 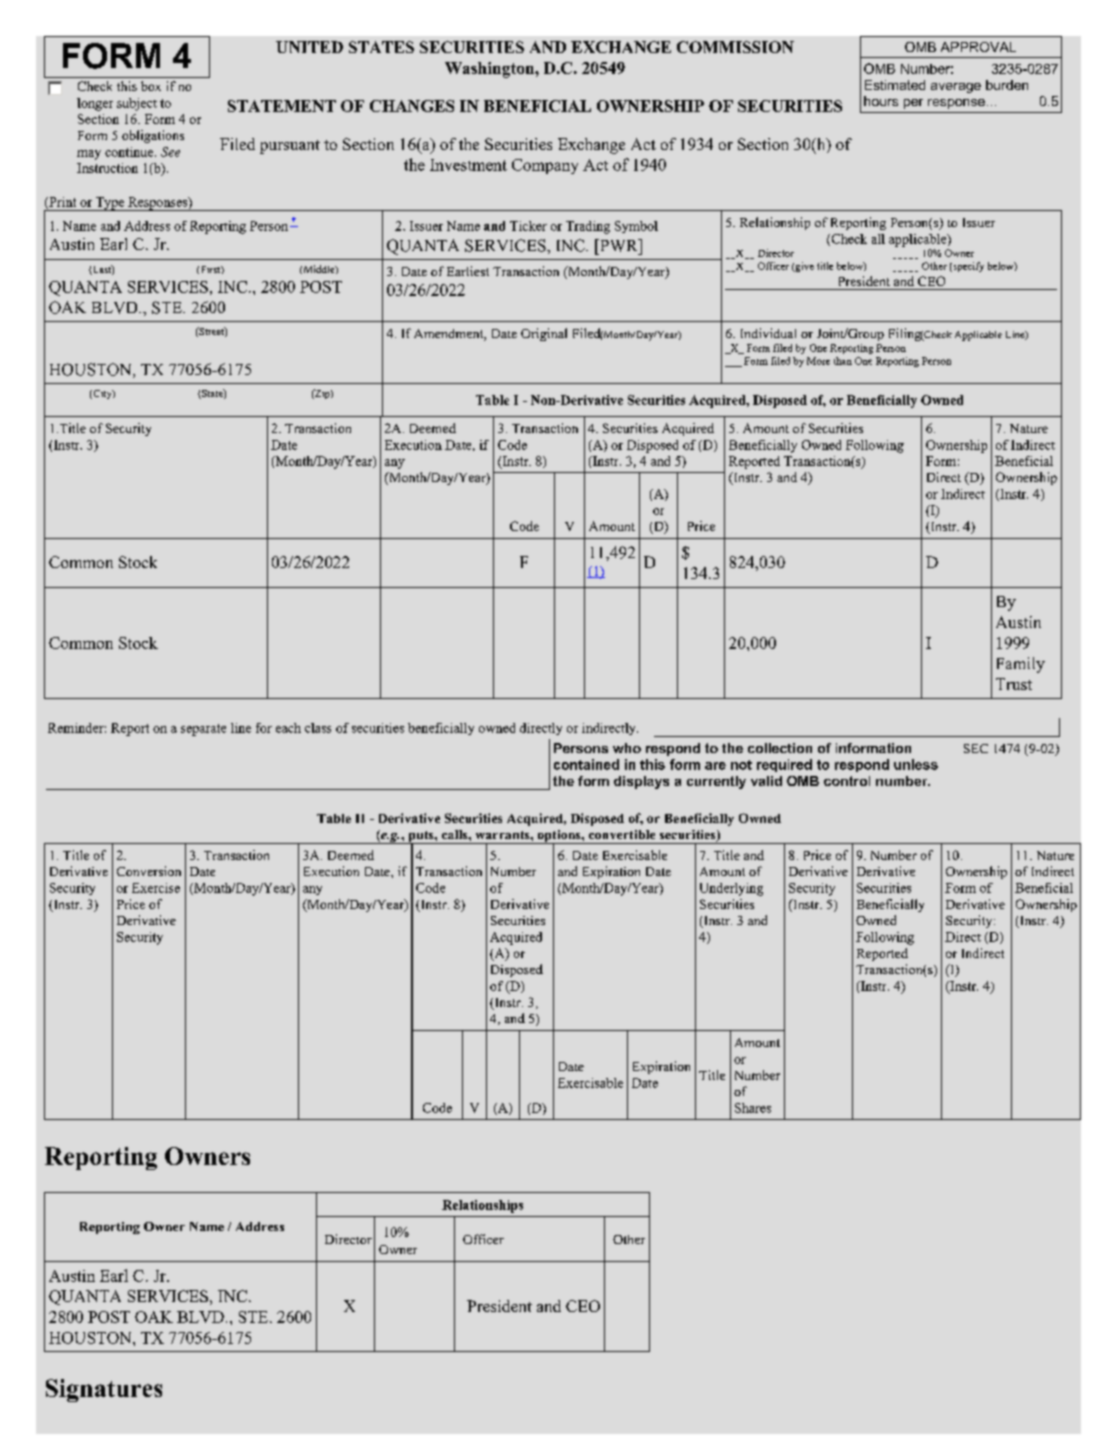 I want to click on City, so click(x=102, y=394).
